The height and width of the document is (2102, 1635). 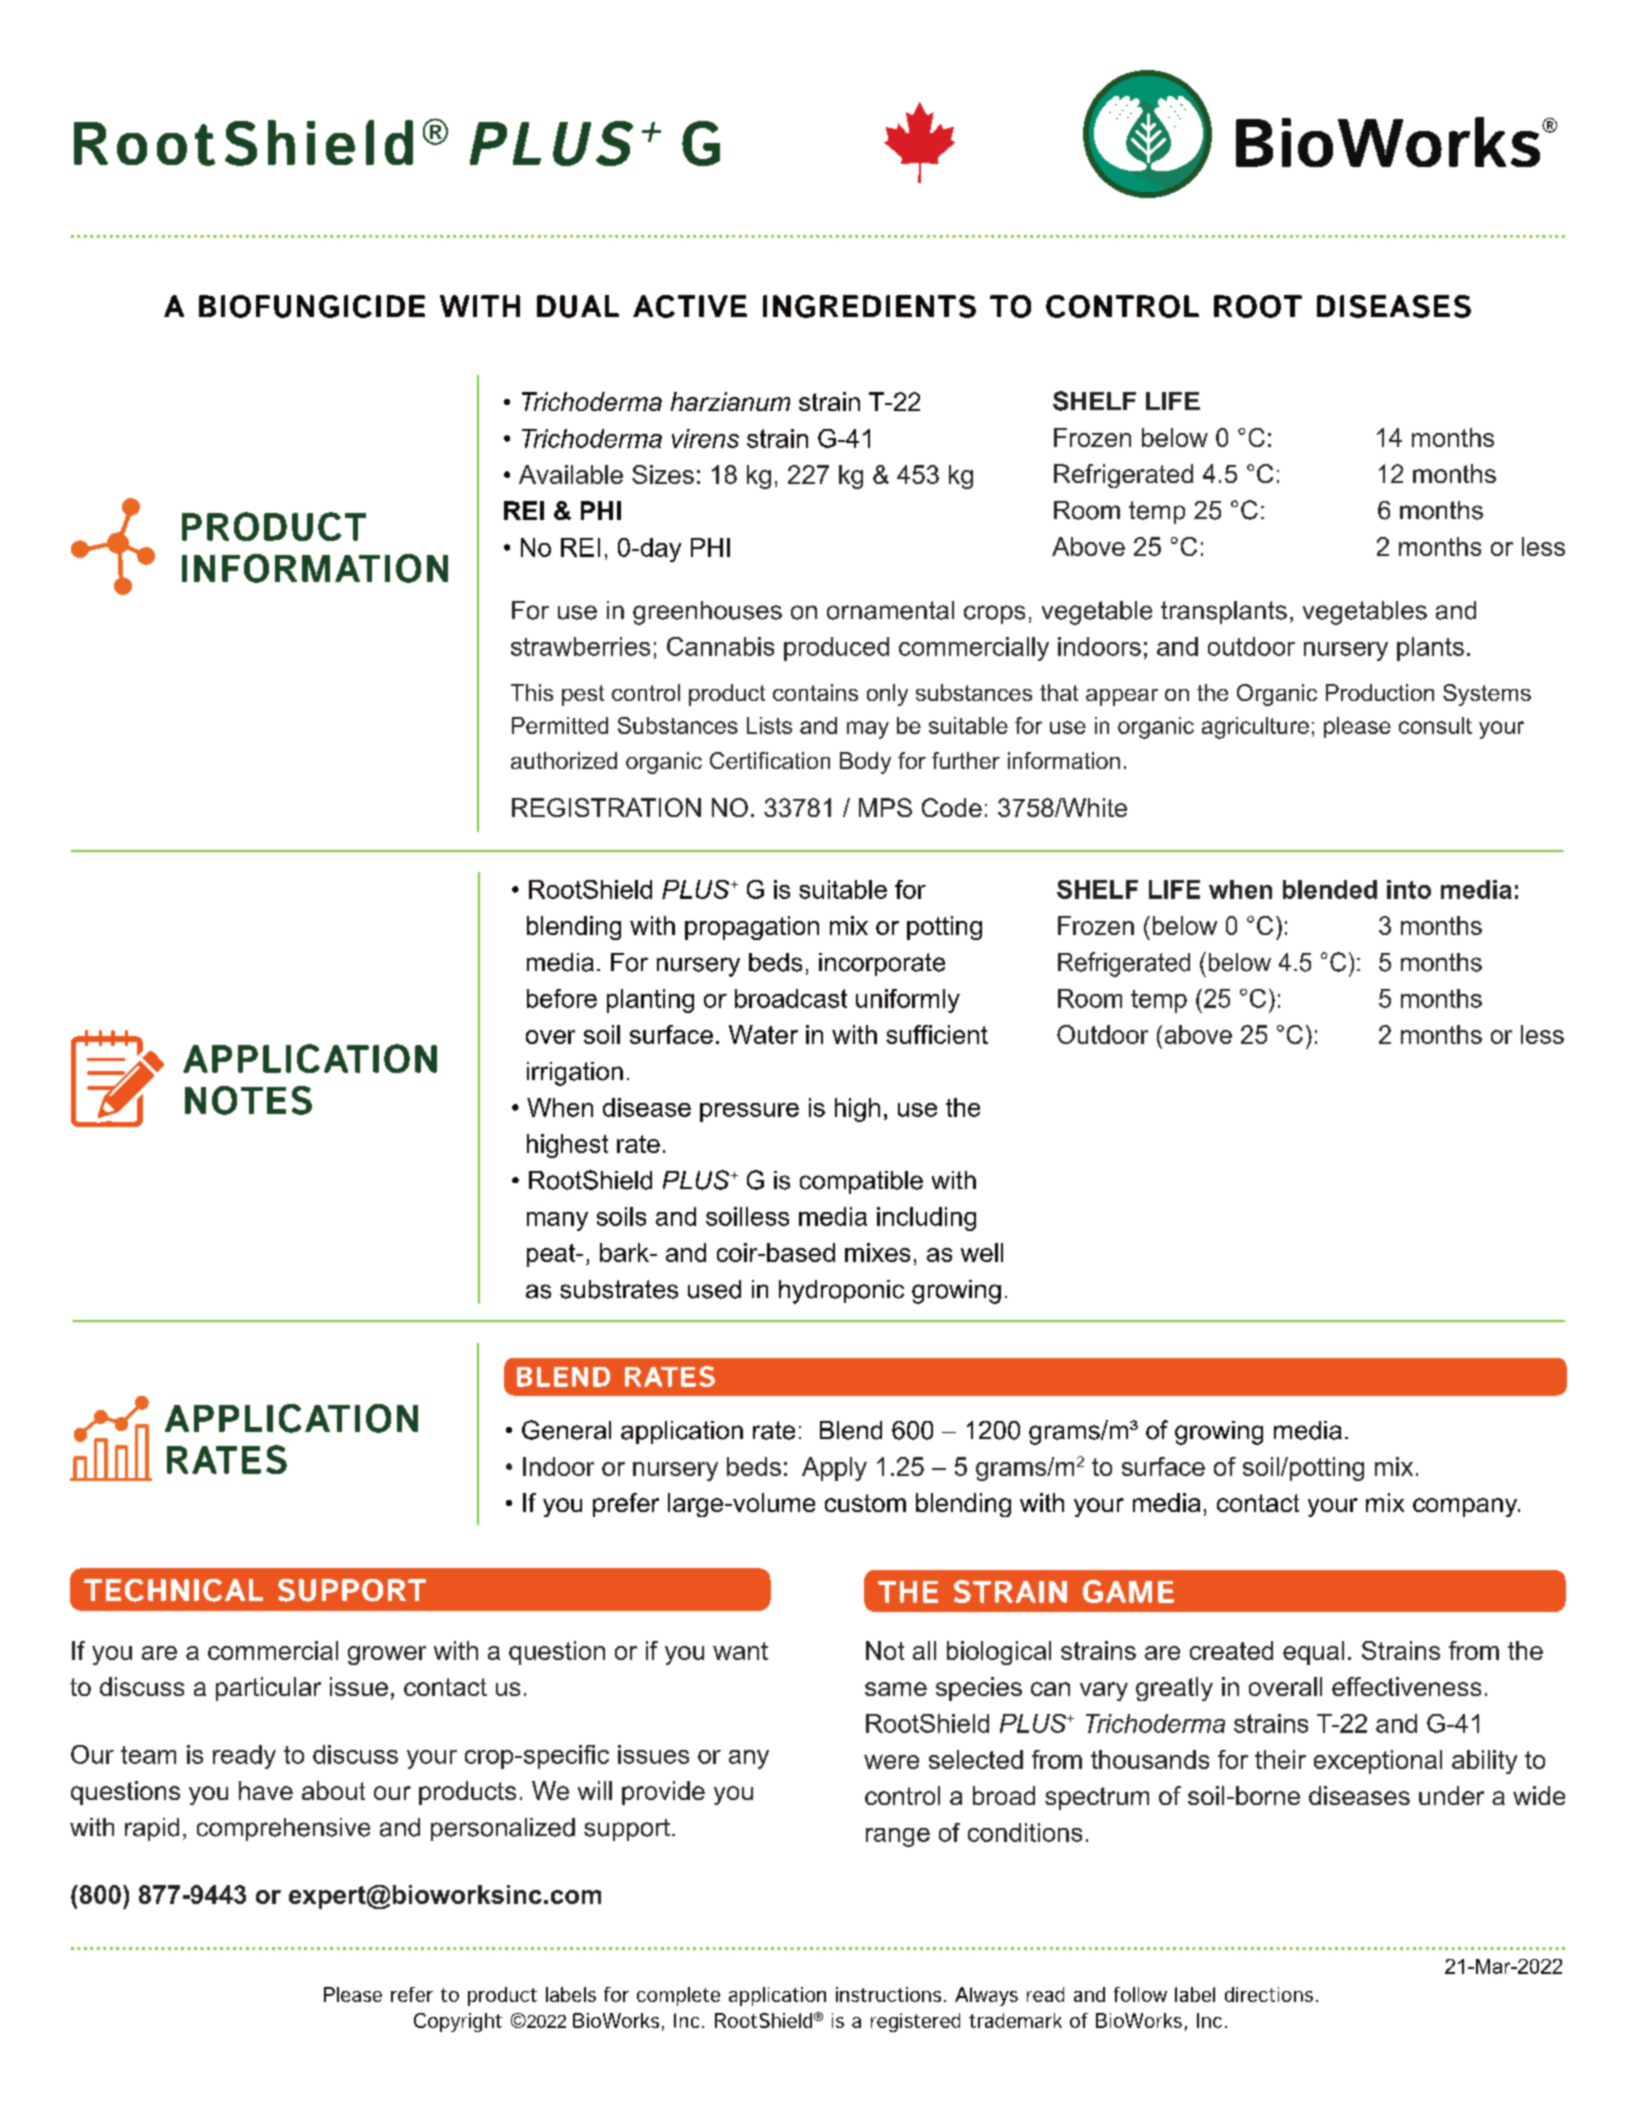 I want to click on instructions, so click(x=888, y=1994).
